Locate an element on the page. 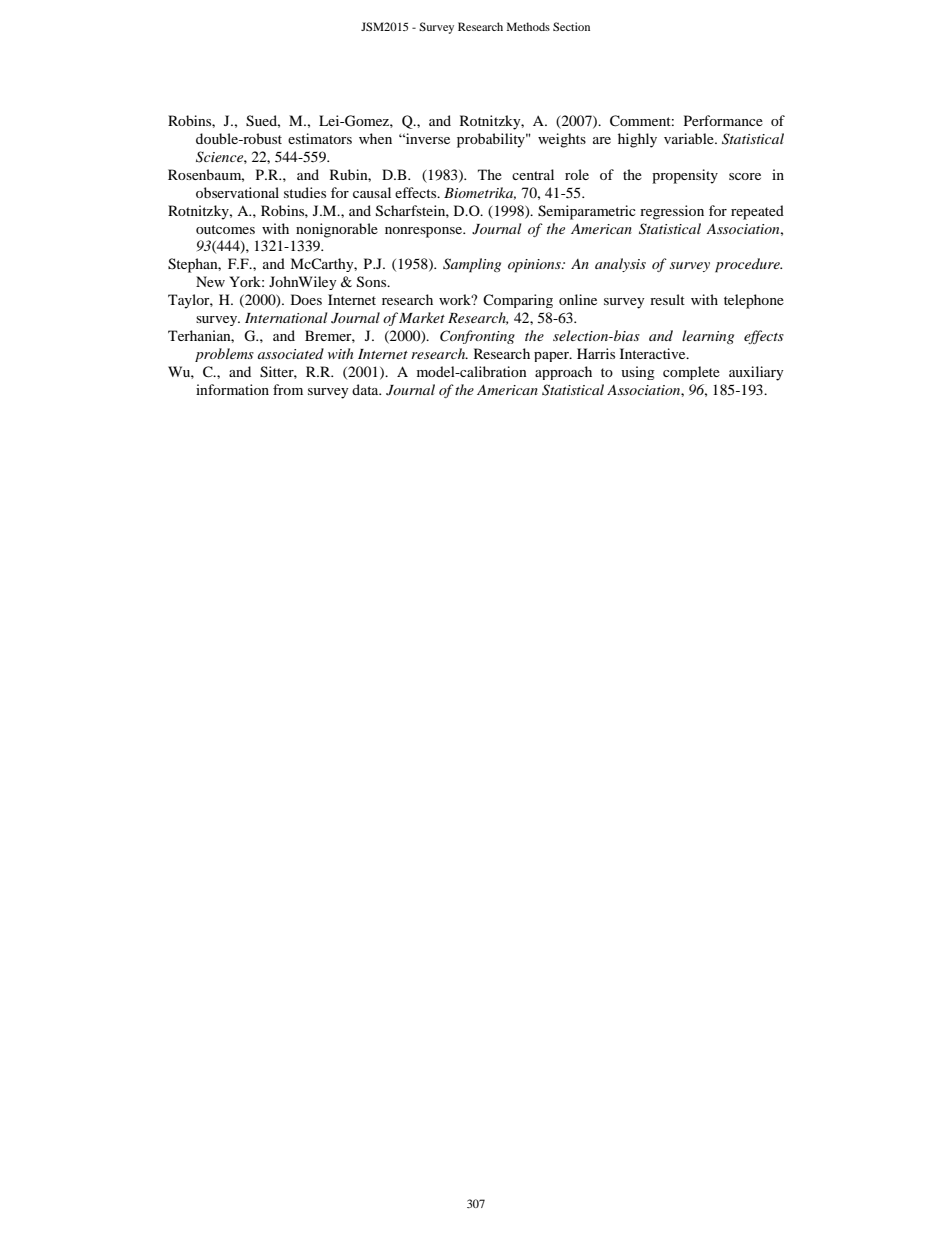 The image size is (952, 1233). estimators is located at coordinates (320, 138).
